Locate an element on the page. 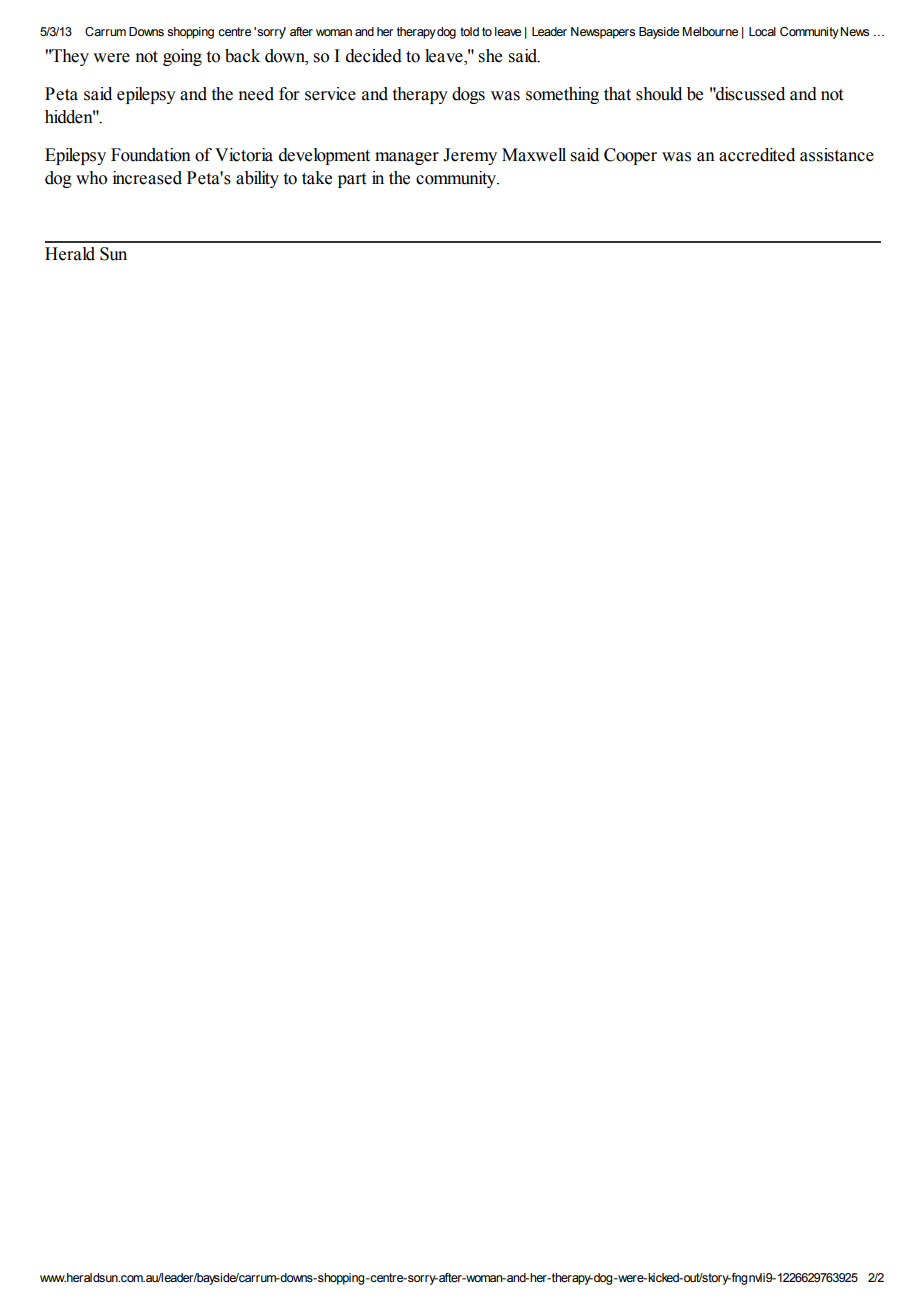  part is located at coordinates (352, 180).
